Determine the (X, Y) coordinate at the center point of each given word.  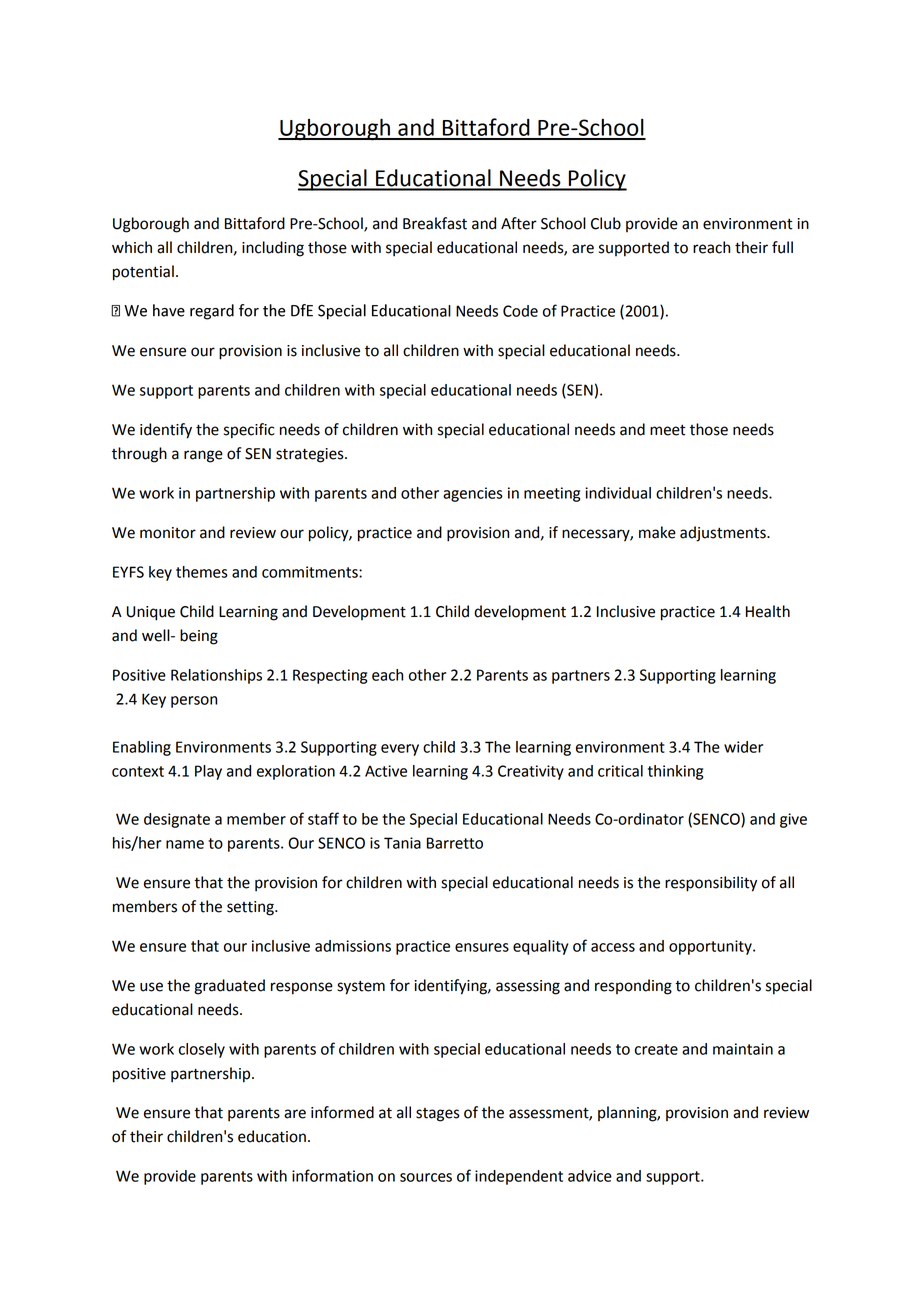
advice (590, 1176)
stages (438, 1115)
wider (743, 747)
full (782, 247)
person (194, 702)
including (273, 249)
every (400, 750)
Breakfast (435, 223)
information (332, 1175)
